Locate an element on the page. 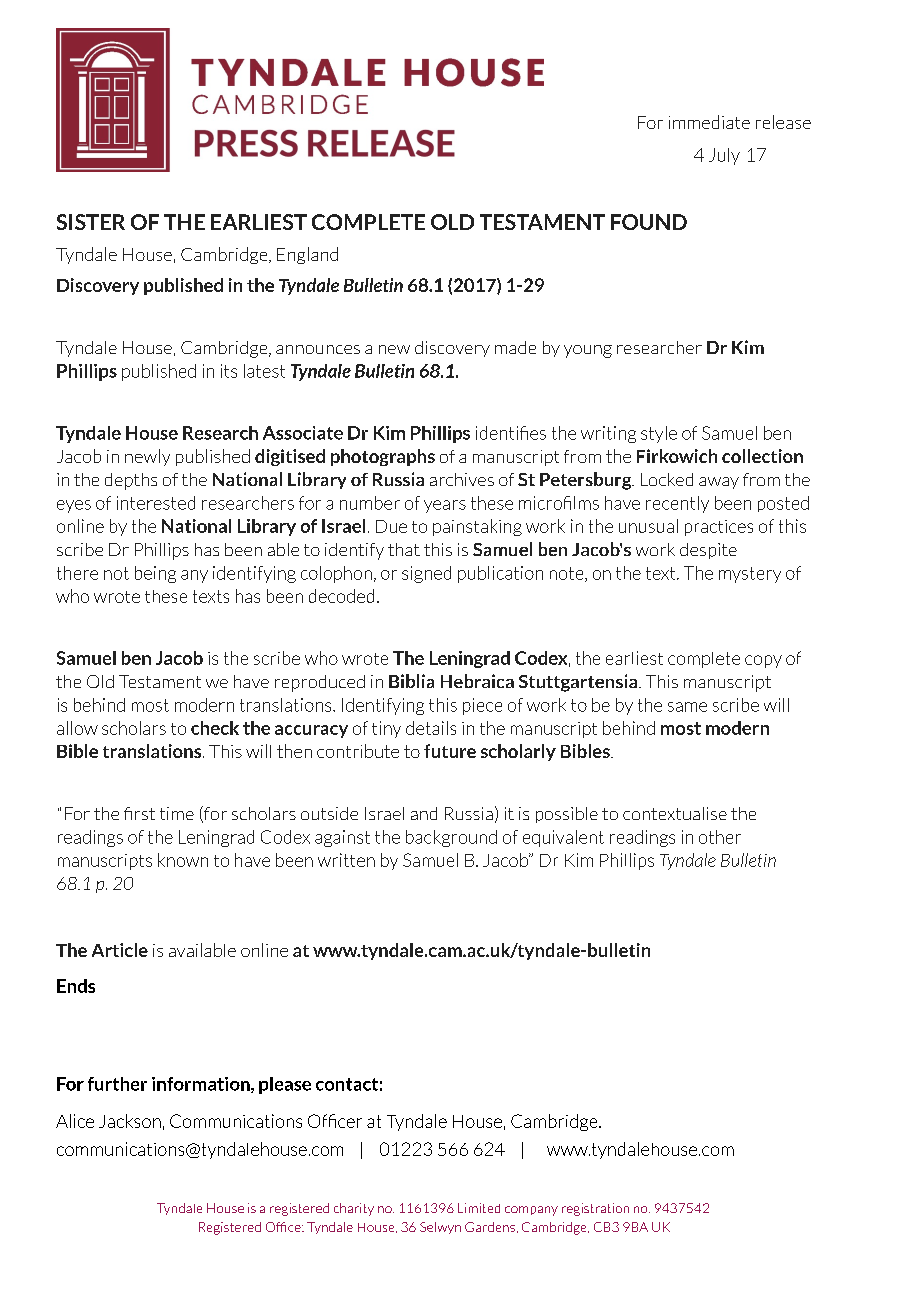 The image size is (924, 1308). recently is located at coordinates (677, 504).
